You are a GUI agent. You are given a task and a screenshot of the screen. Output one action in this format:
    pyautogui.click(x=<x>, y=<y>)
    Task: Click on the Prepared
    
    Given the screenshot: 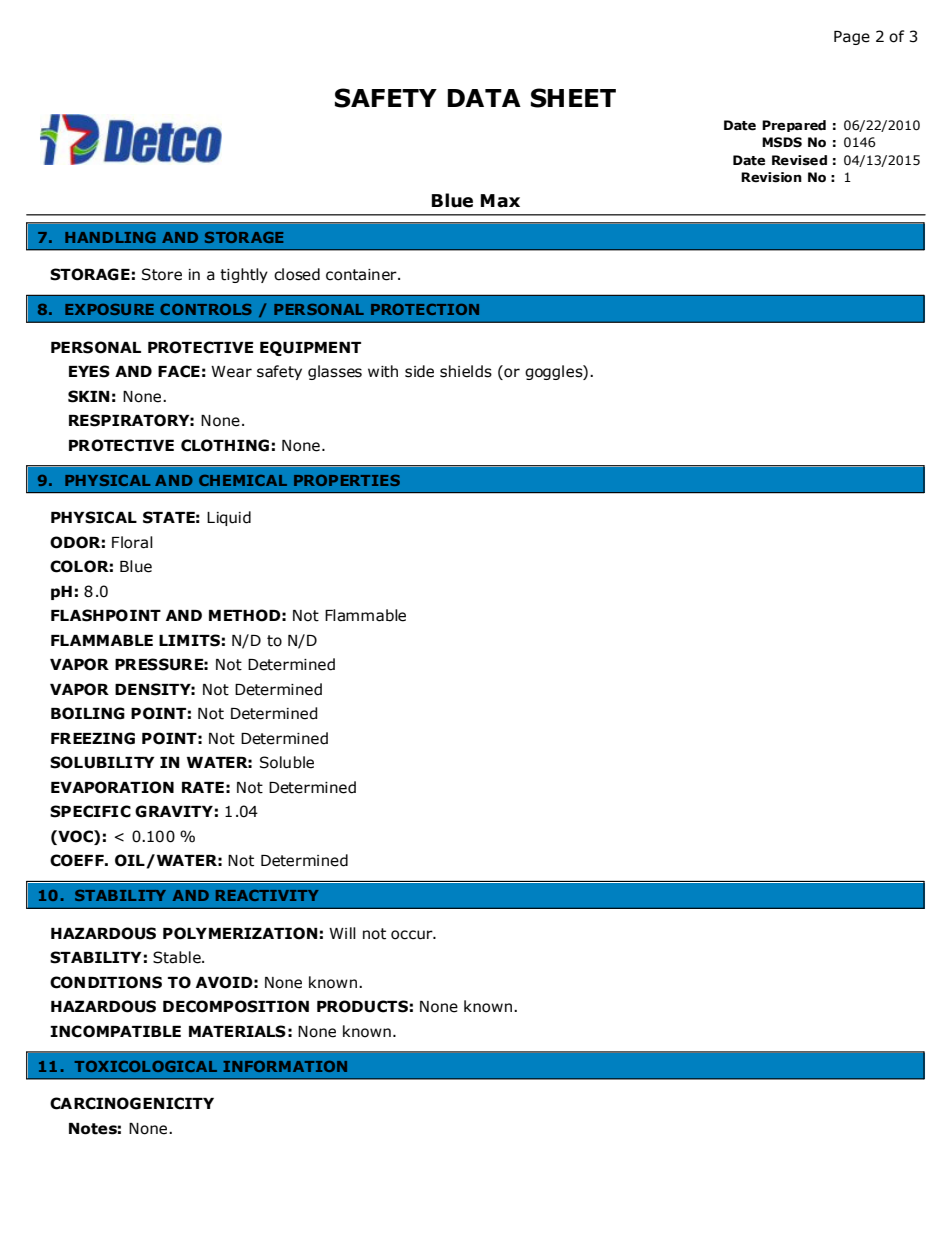 What is the action you would take?
    pyautogui.click(x=794, y=126)
